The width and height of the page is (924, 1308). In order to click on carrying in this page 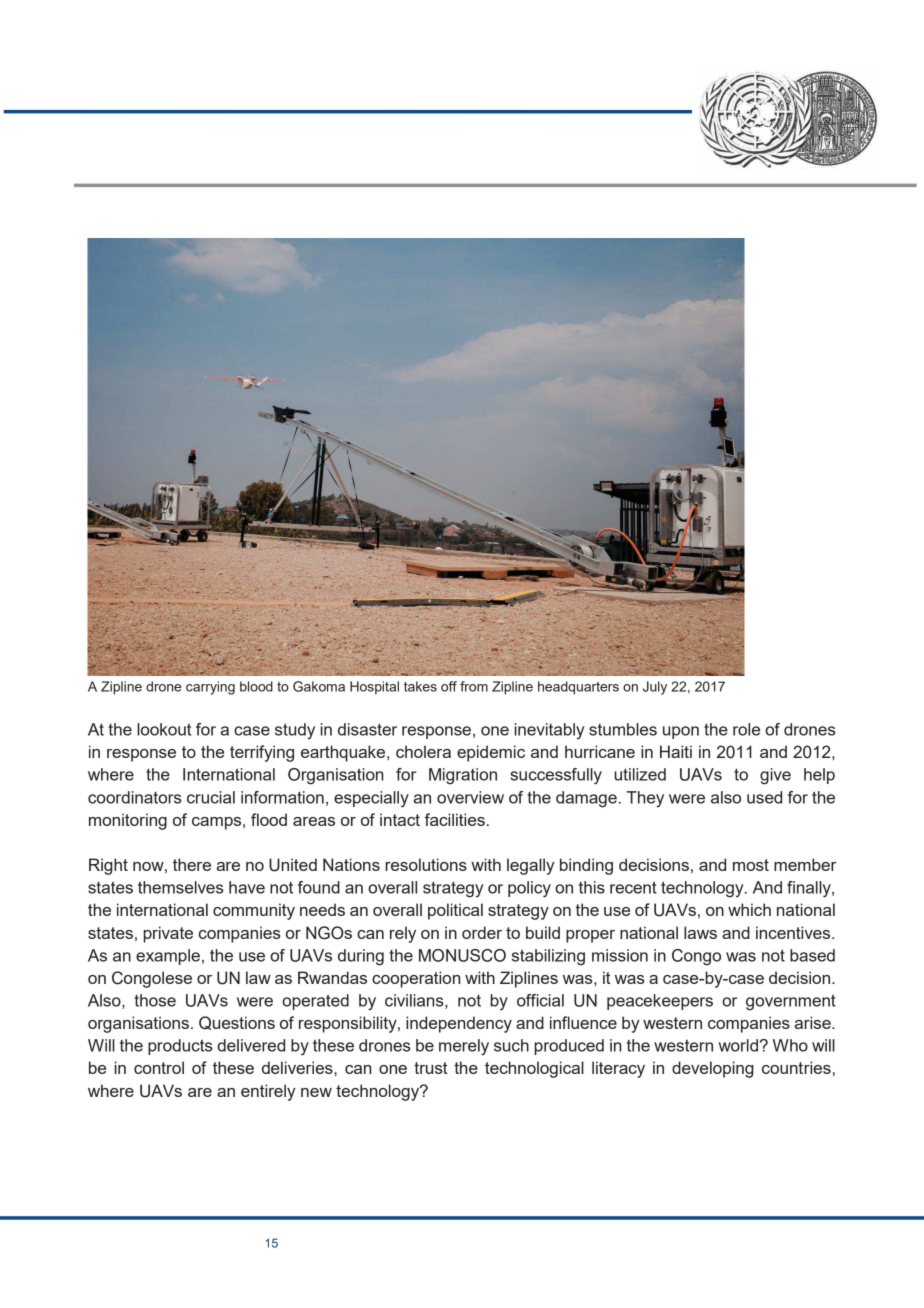, I will do `click(210, 688)`.
